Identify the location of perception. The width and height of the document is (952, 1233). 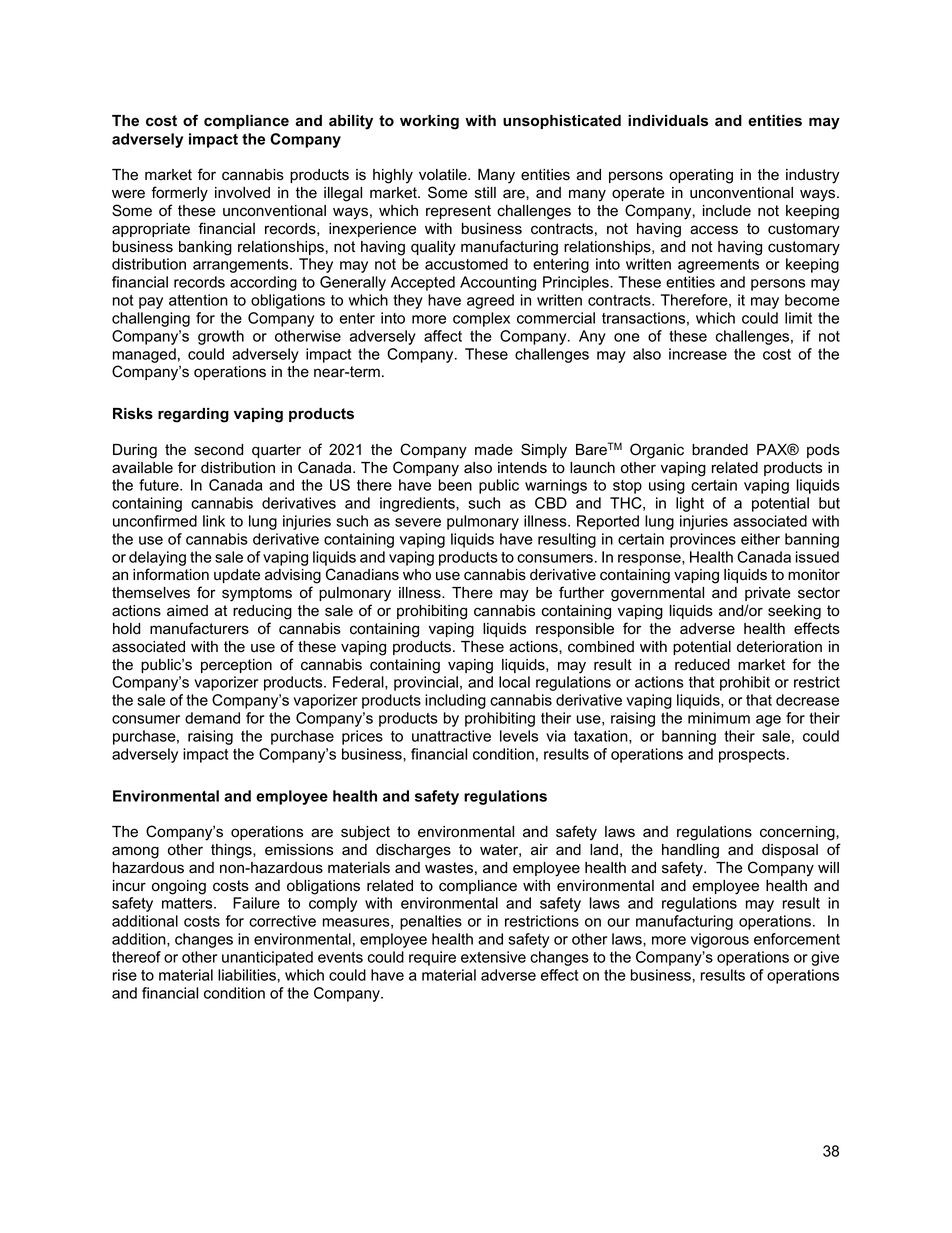
(236, 666).
